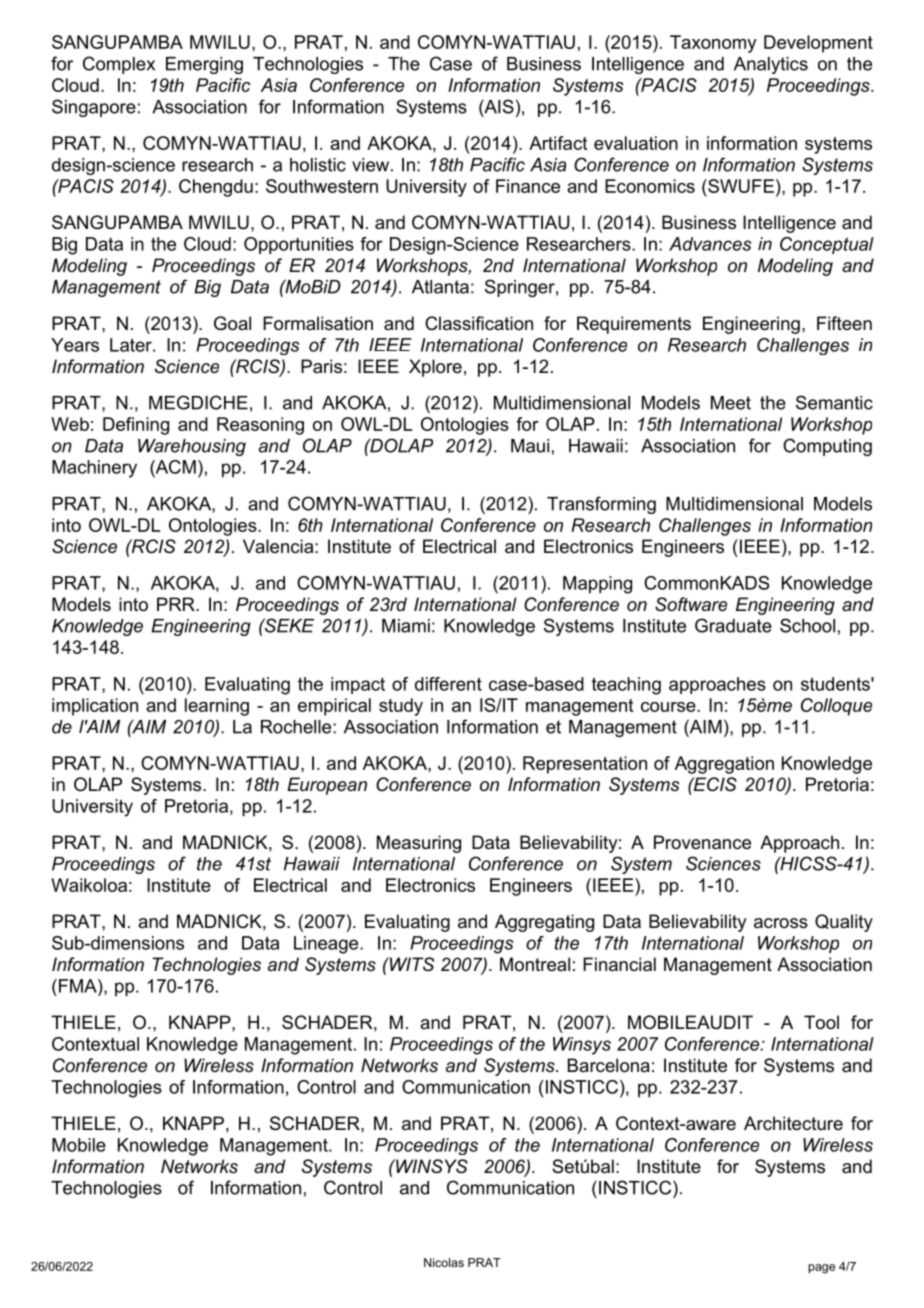  Describe the element at coordinates (609, 1065) in the page. I see `Barcelona` at that location.
